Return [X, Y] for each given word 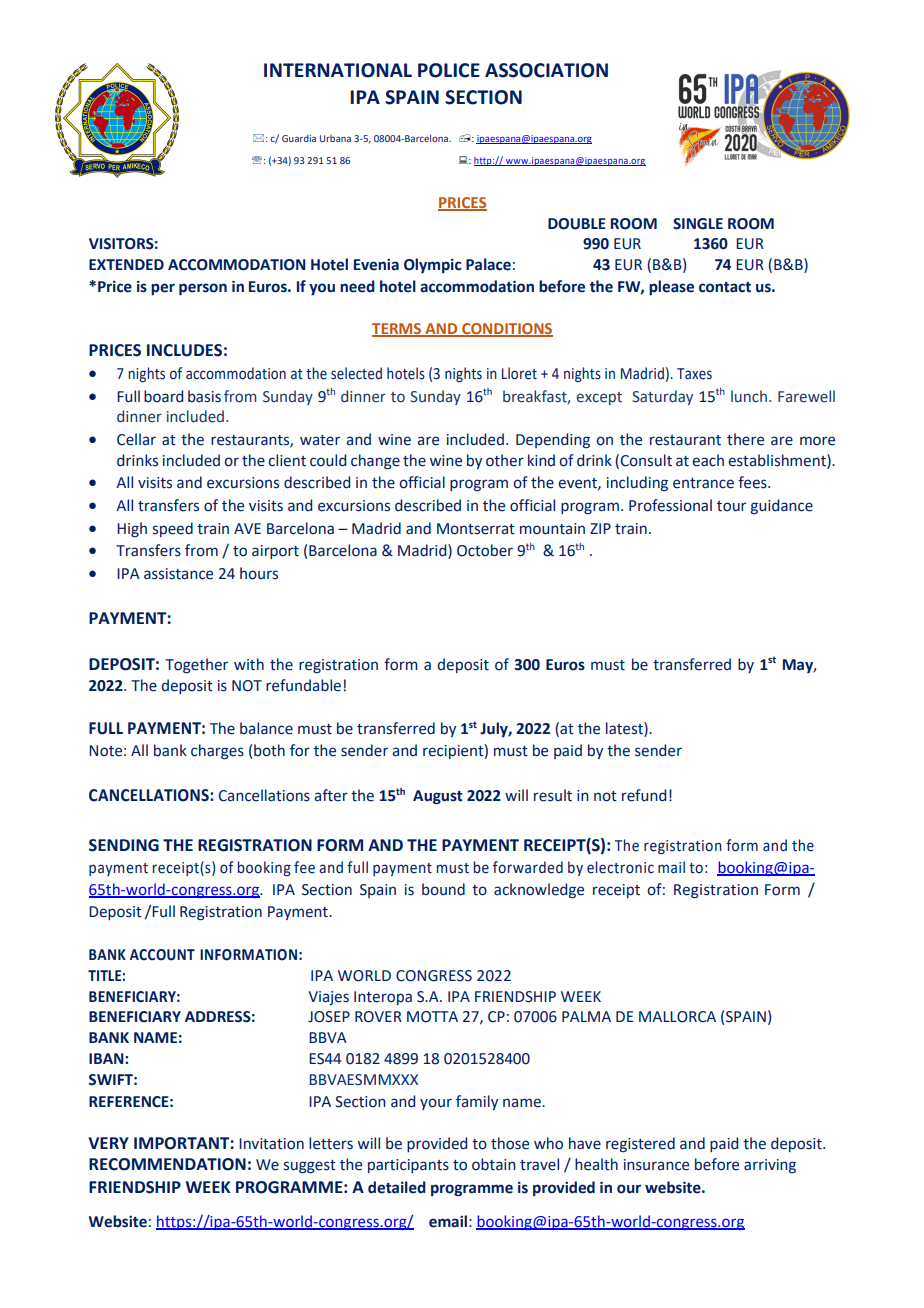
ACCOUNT [162, 955]
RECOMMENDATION [167, 1164]
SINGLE [698, 224]
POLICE [449, 70]
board [163, 396]
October [485, 550]
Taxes [694, 374]
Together [196, 666]
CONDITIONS [506, 329]
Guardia [299, 138]
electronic [620, 867]
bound [443, 889]
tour [731, 506]
